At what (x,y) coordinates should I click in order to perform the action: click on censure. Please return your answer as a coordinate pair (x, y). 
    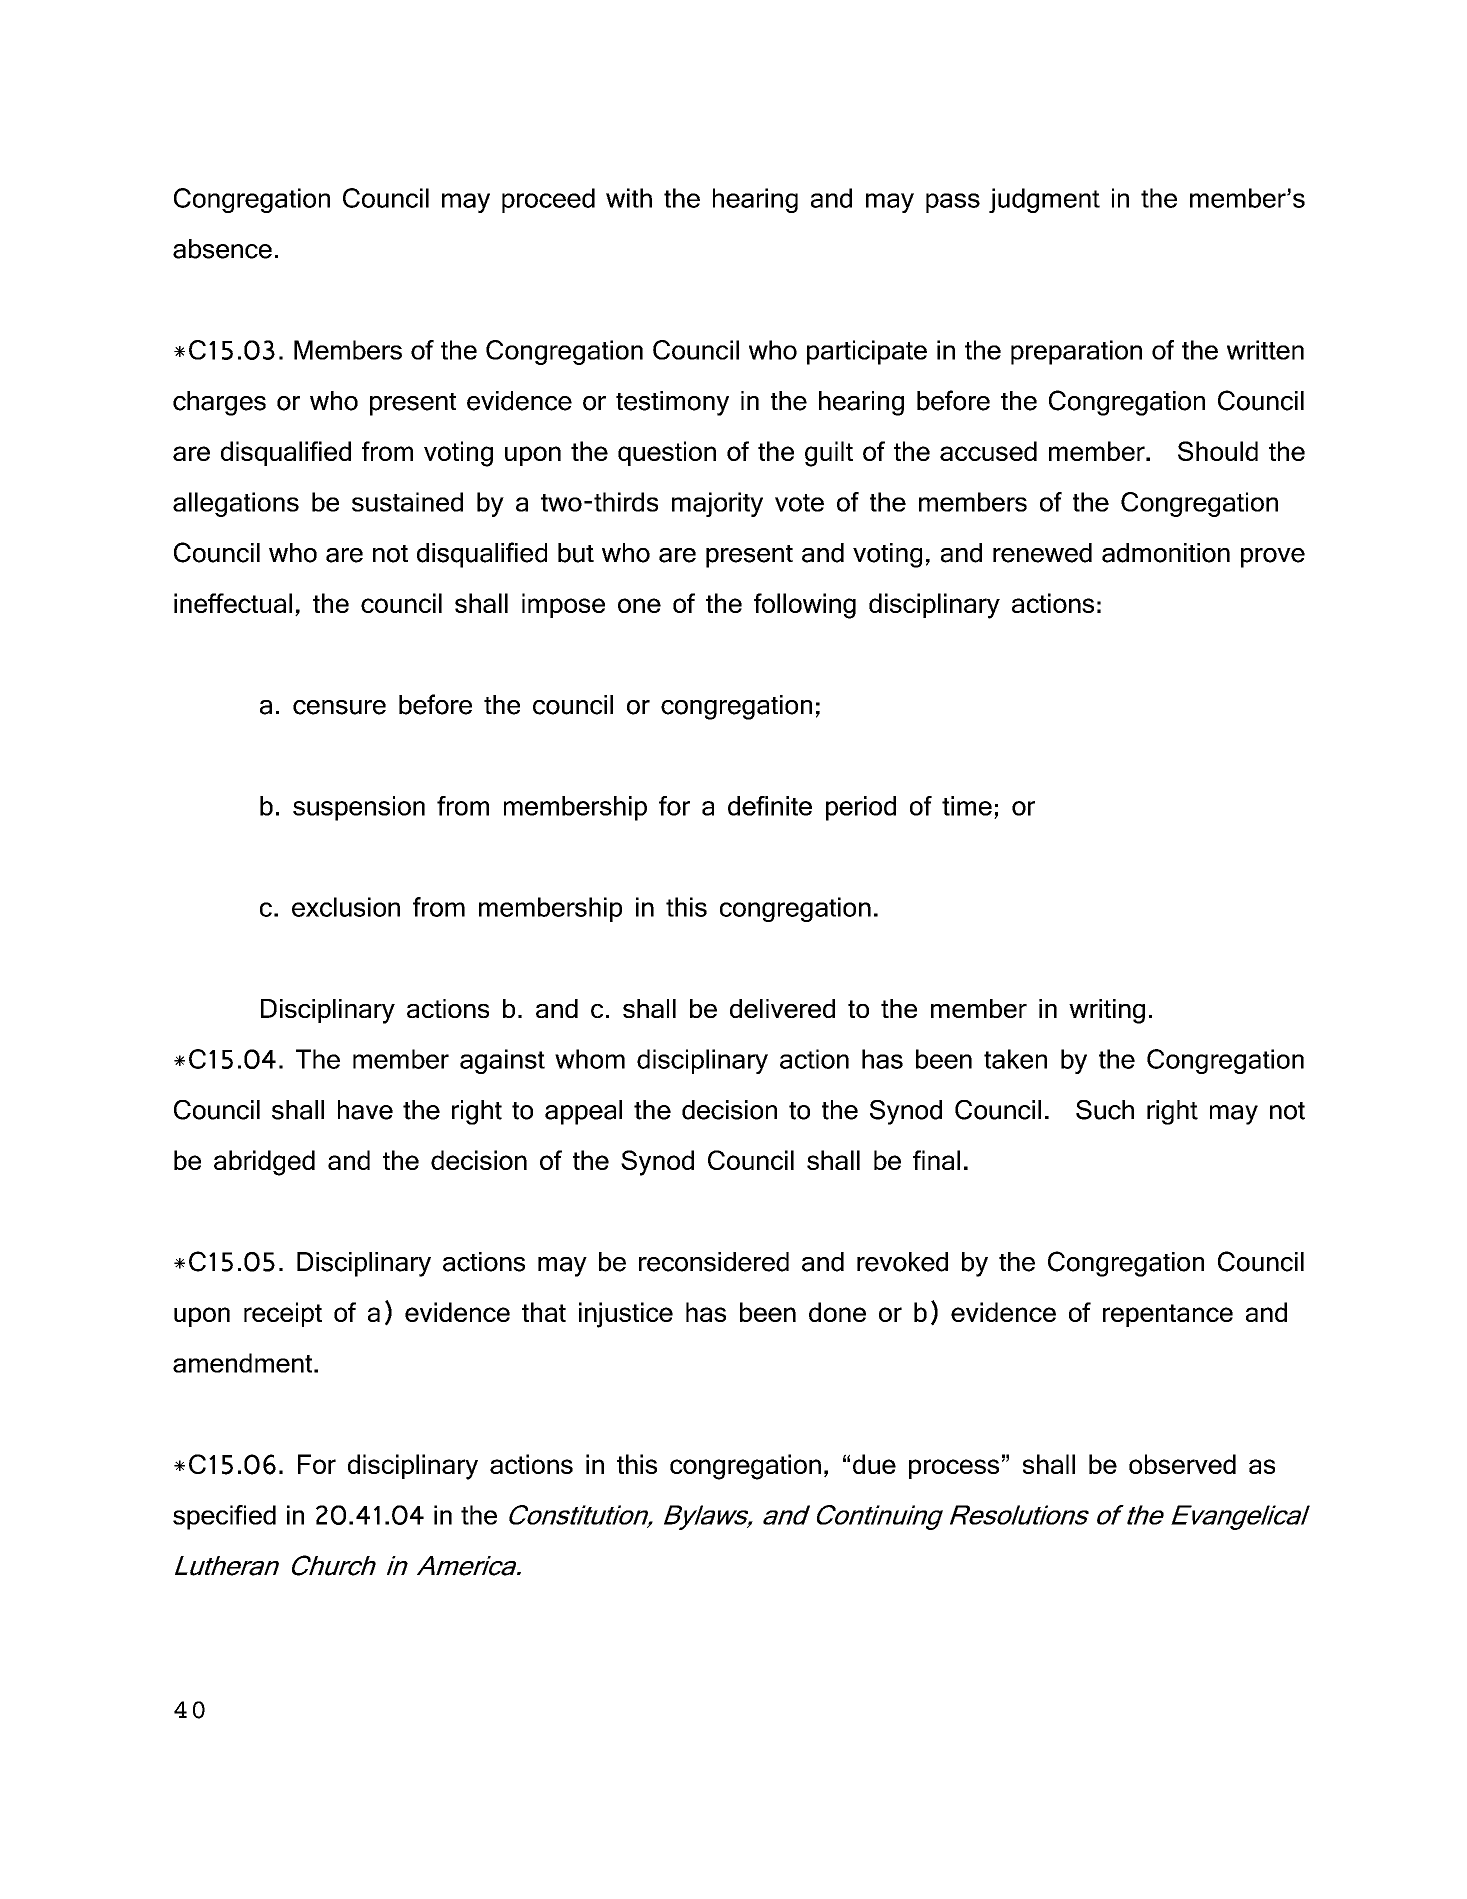
    Looking at the image, I should click on (339, 707).
